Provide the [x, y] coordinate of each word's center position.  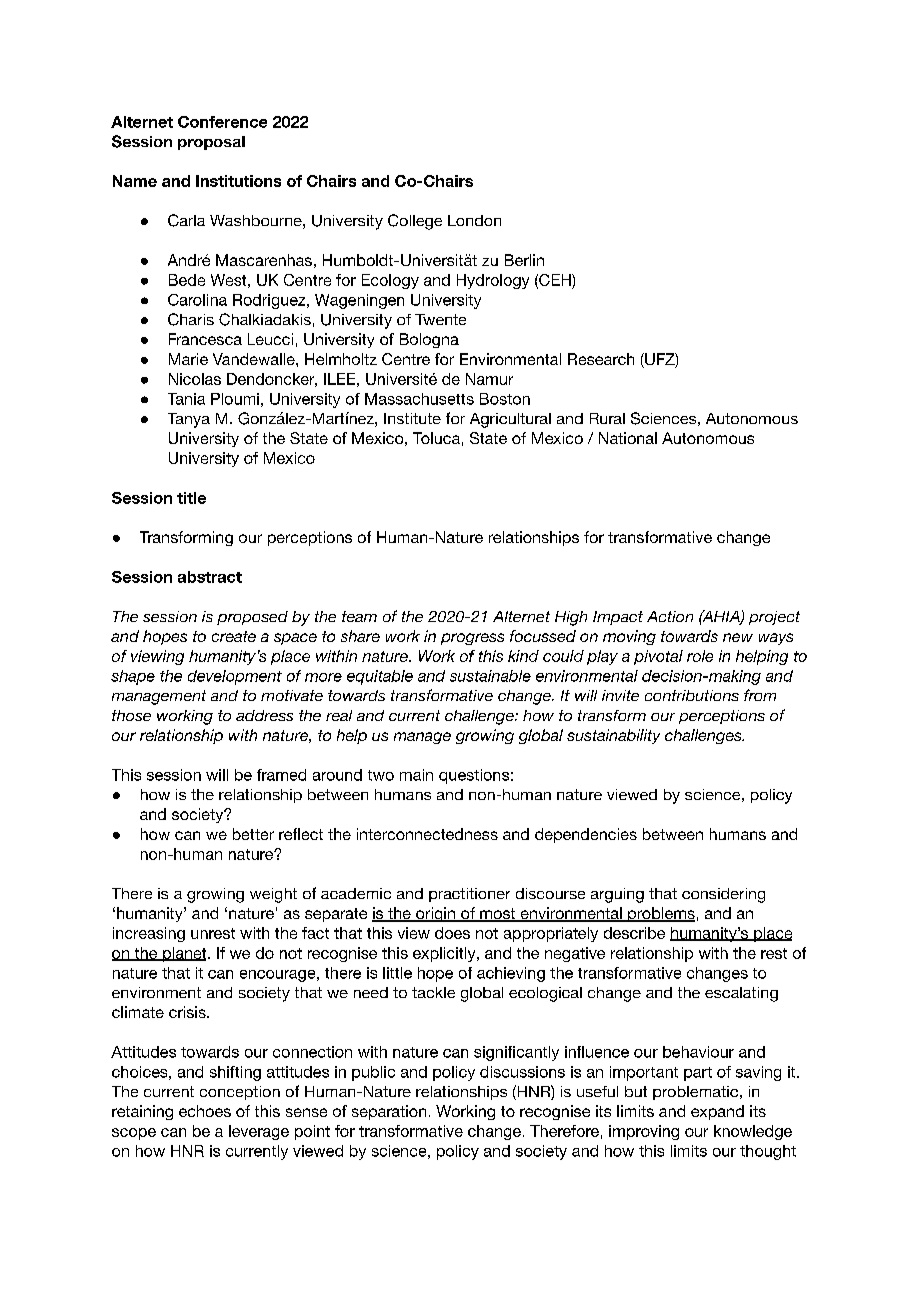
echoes [205, 1111]
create [234, 636]
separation [389, 1112]
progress [472, 639]
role [700, 656]
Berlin [524, 260]
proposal [211, 143]
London [474, 220]
